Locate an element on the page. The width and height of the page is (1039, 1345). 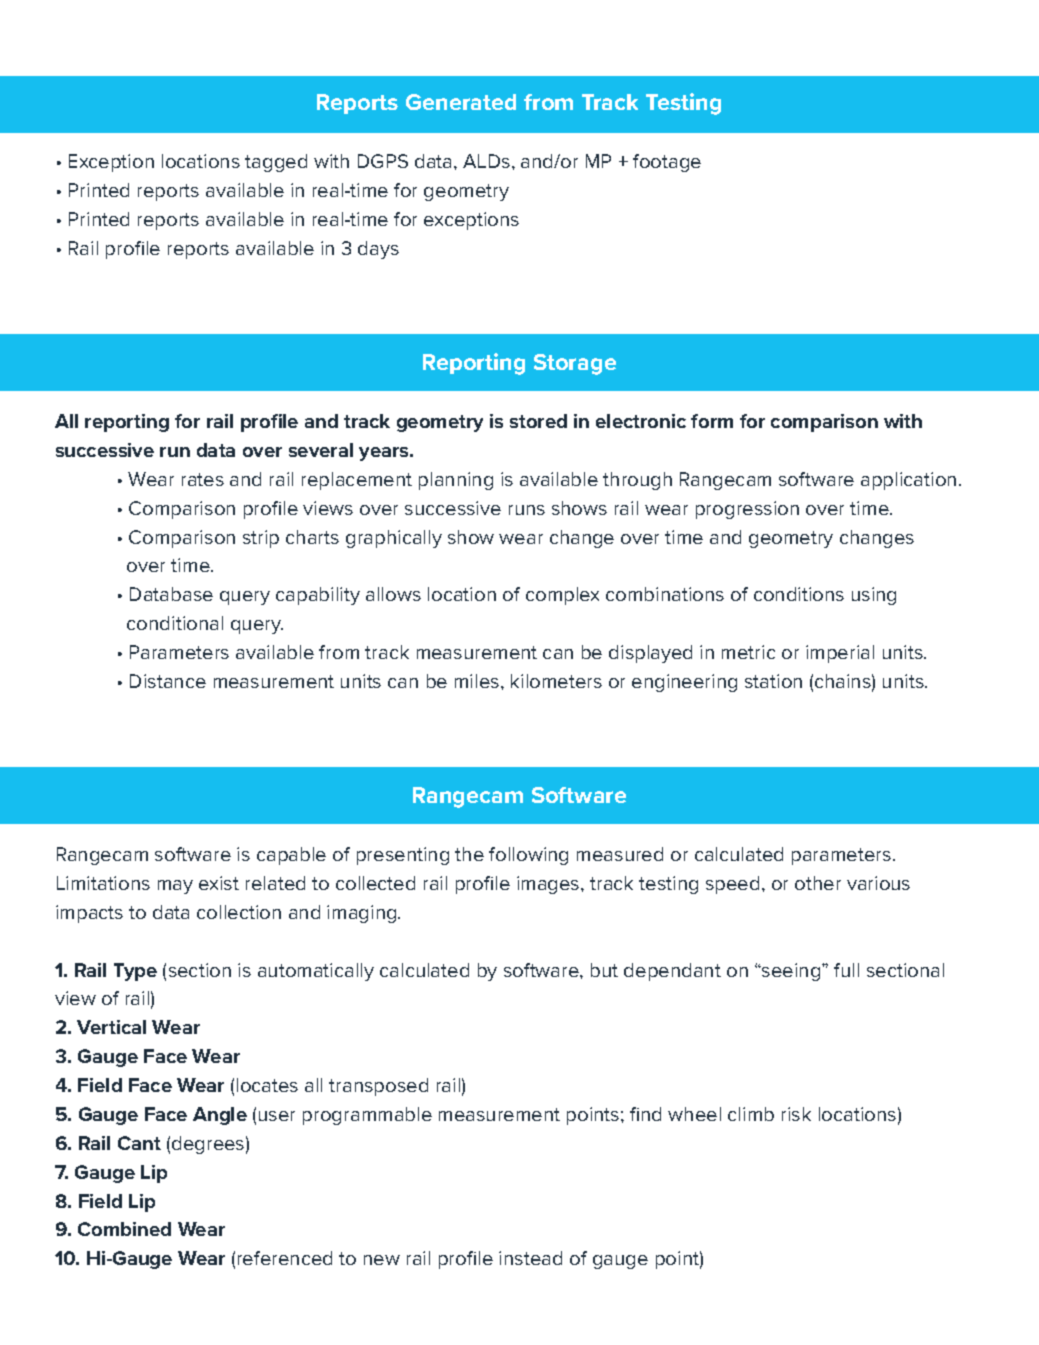
form is located at coordinates (712, 421).
